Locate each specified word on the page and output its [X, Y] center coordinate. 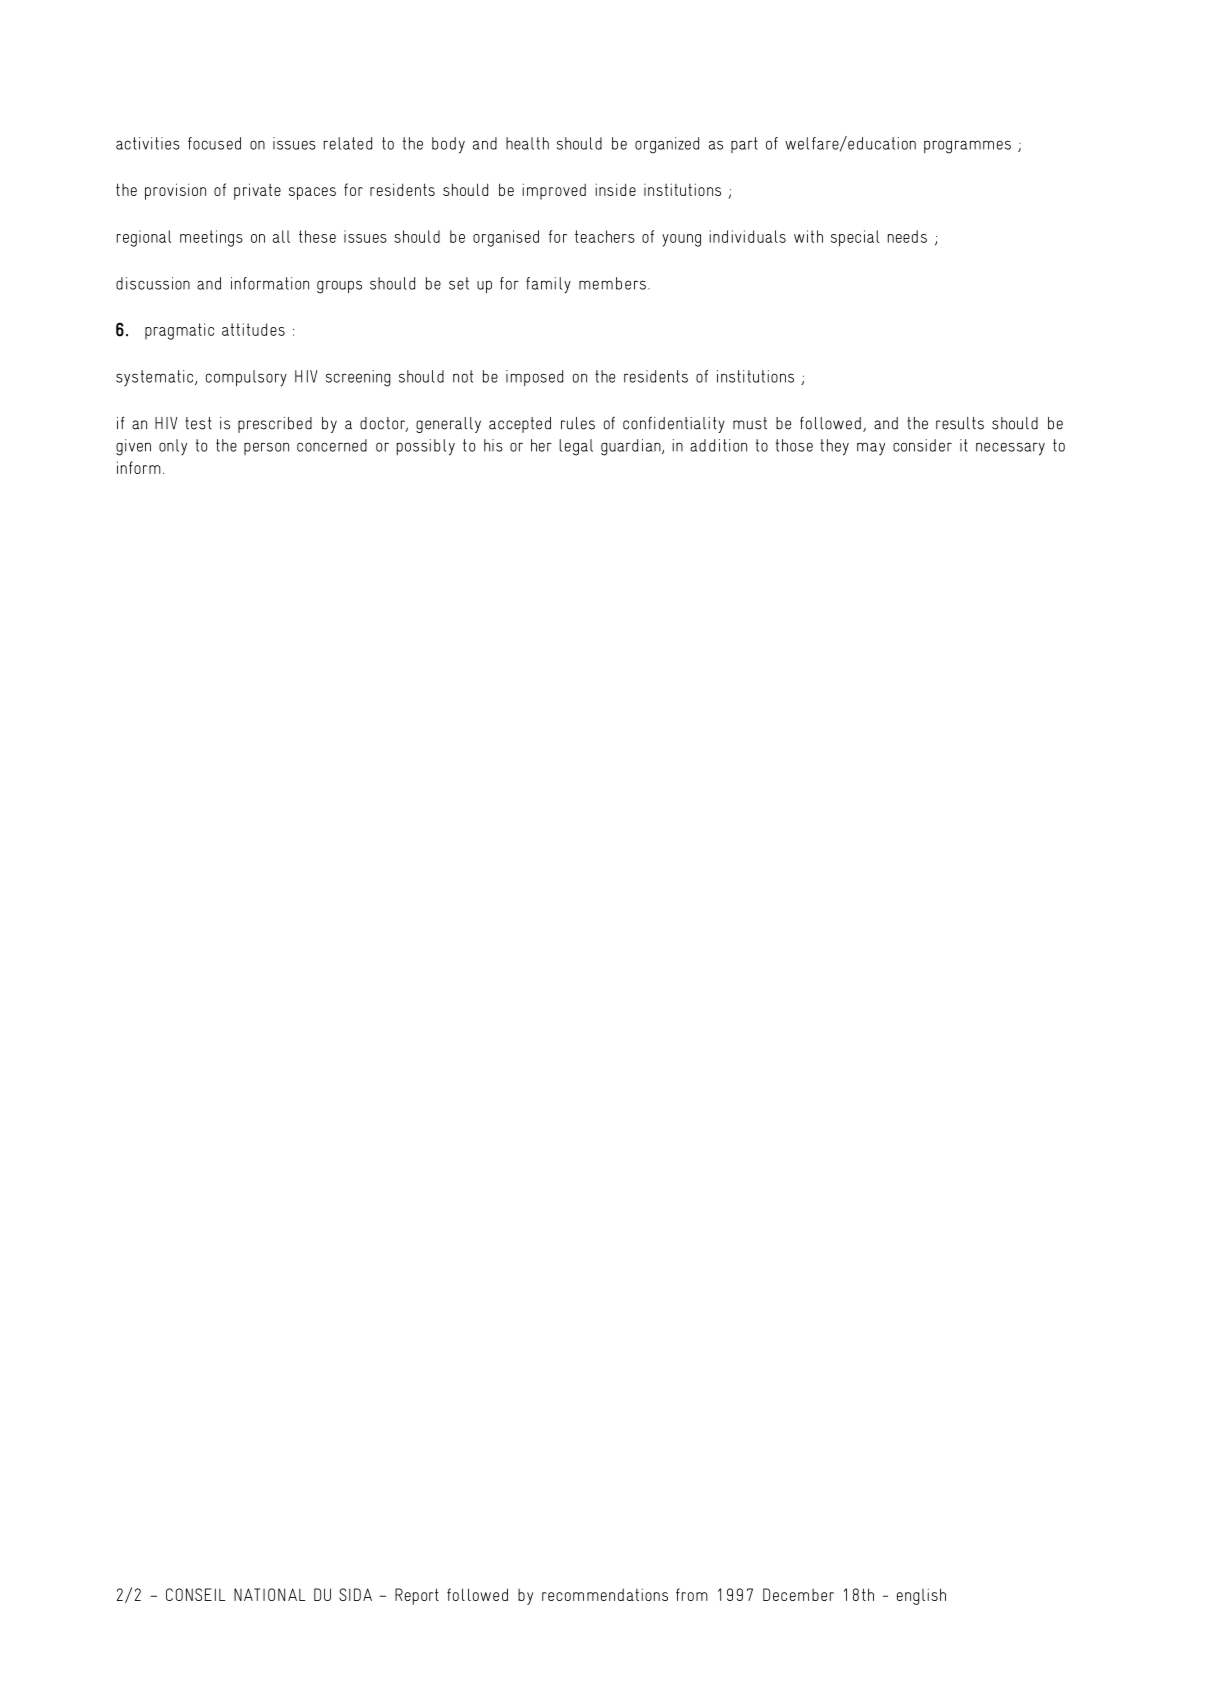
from [692, 1594]
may [871, 448]
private [257, 191]
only [173, 447]
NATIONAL [269, 1594]
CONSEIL [195, 1594]
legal [576, 447]
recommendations [605, 1594]
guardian [632, 447]
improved [554, 191]
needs [907, 236]
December [798, 1594]
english [921, 1596]
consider [922, 445]
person [266, 448]
